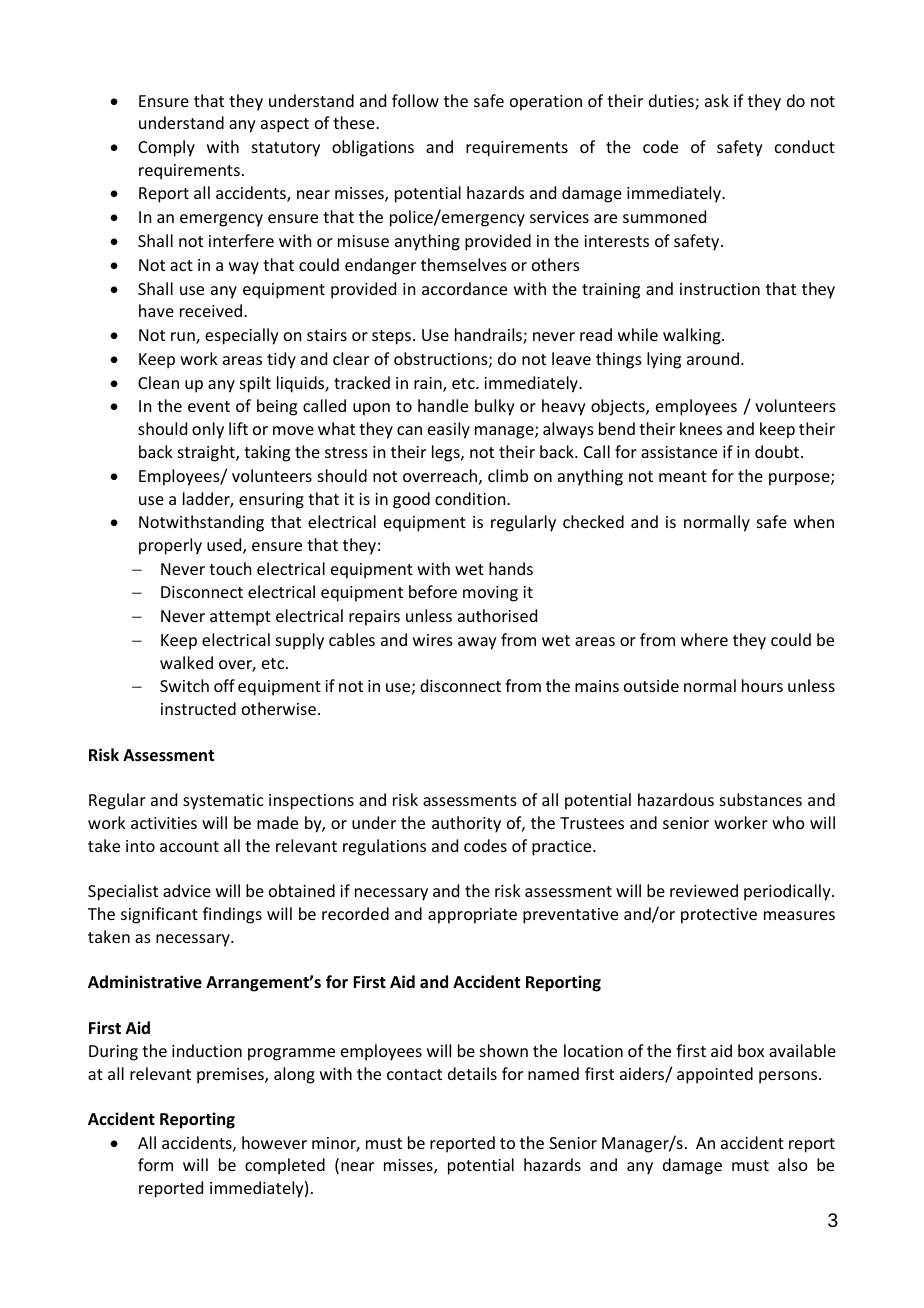 This screenshot has height=1308, width=924. Describe the element at coordinates (717, 100) in the screenshot. I see `ask` at that location.
